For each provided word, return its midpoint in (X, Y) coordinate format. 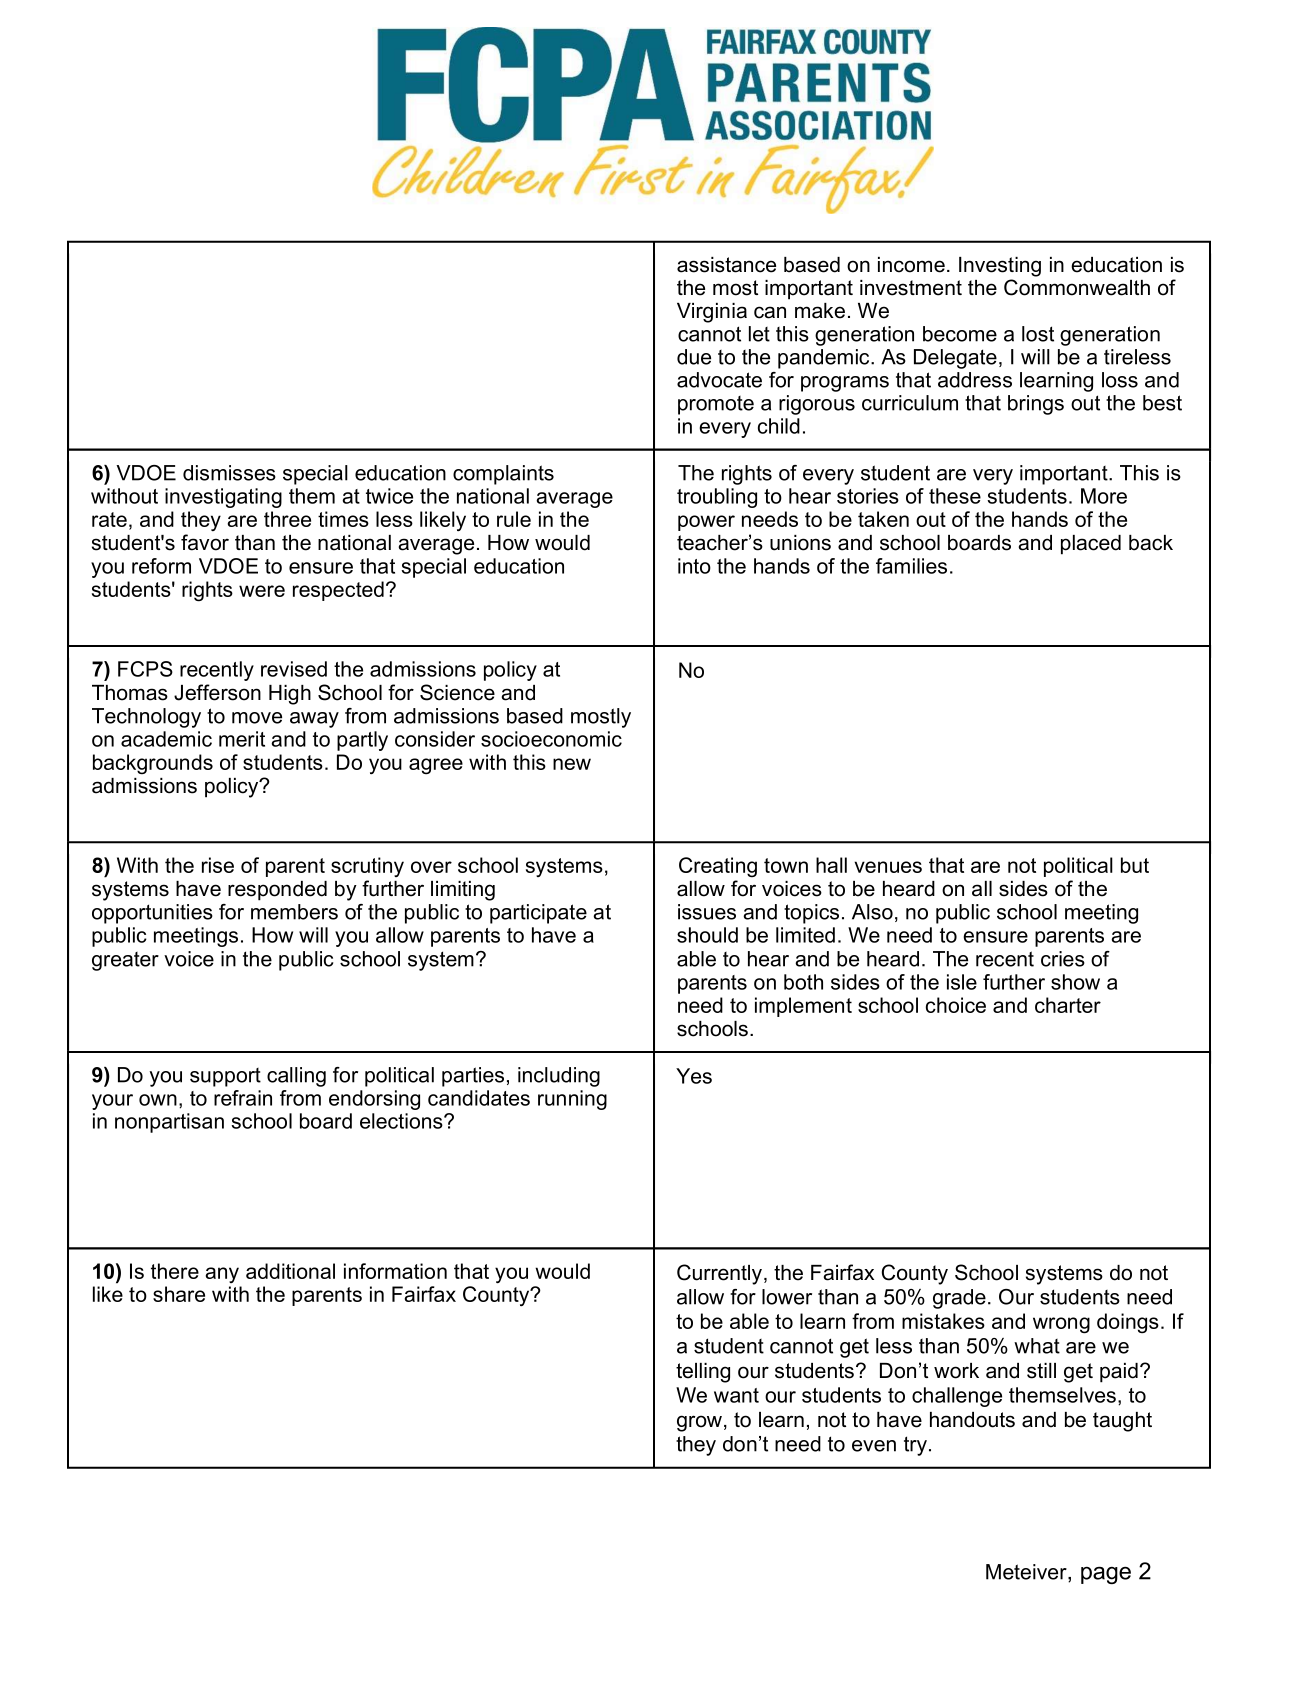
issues (707, 912)
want (736, 1395)
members (294, 912)
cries (1063, 959)
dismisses (229, 473)
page (1106, 1575)
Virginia (712, 313)
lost (1038, 334)
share (179, 1294)
